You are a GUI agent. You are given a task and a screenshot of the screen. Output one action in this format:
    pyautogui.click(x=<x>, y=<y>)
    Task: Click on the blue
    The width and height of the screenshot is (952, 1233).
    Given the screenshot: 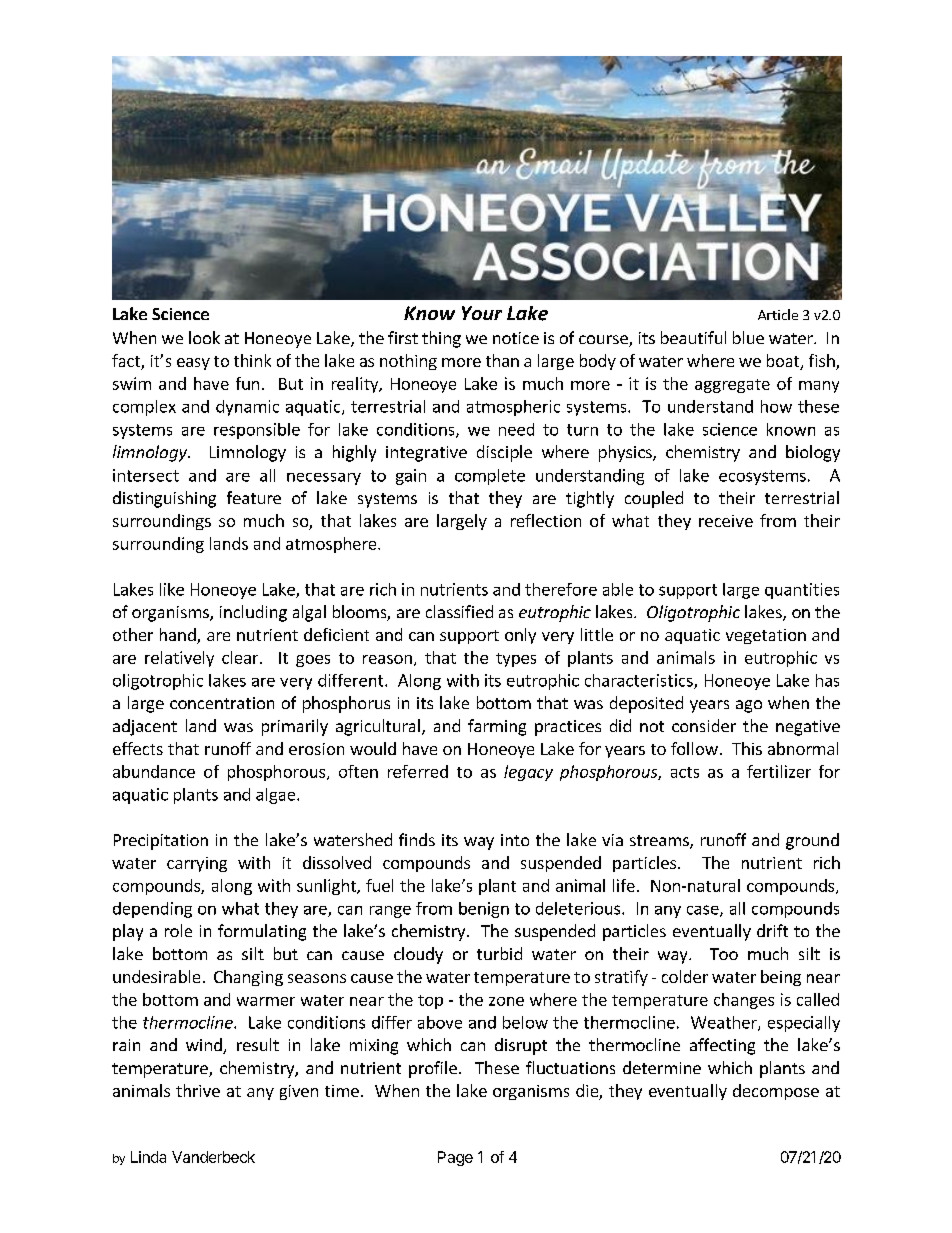 What is the action you would take?
    pyautogui.click(x=748, y=337)
